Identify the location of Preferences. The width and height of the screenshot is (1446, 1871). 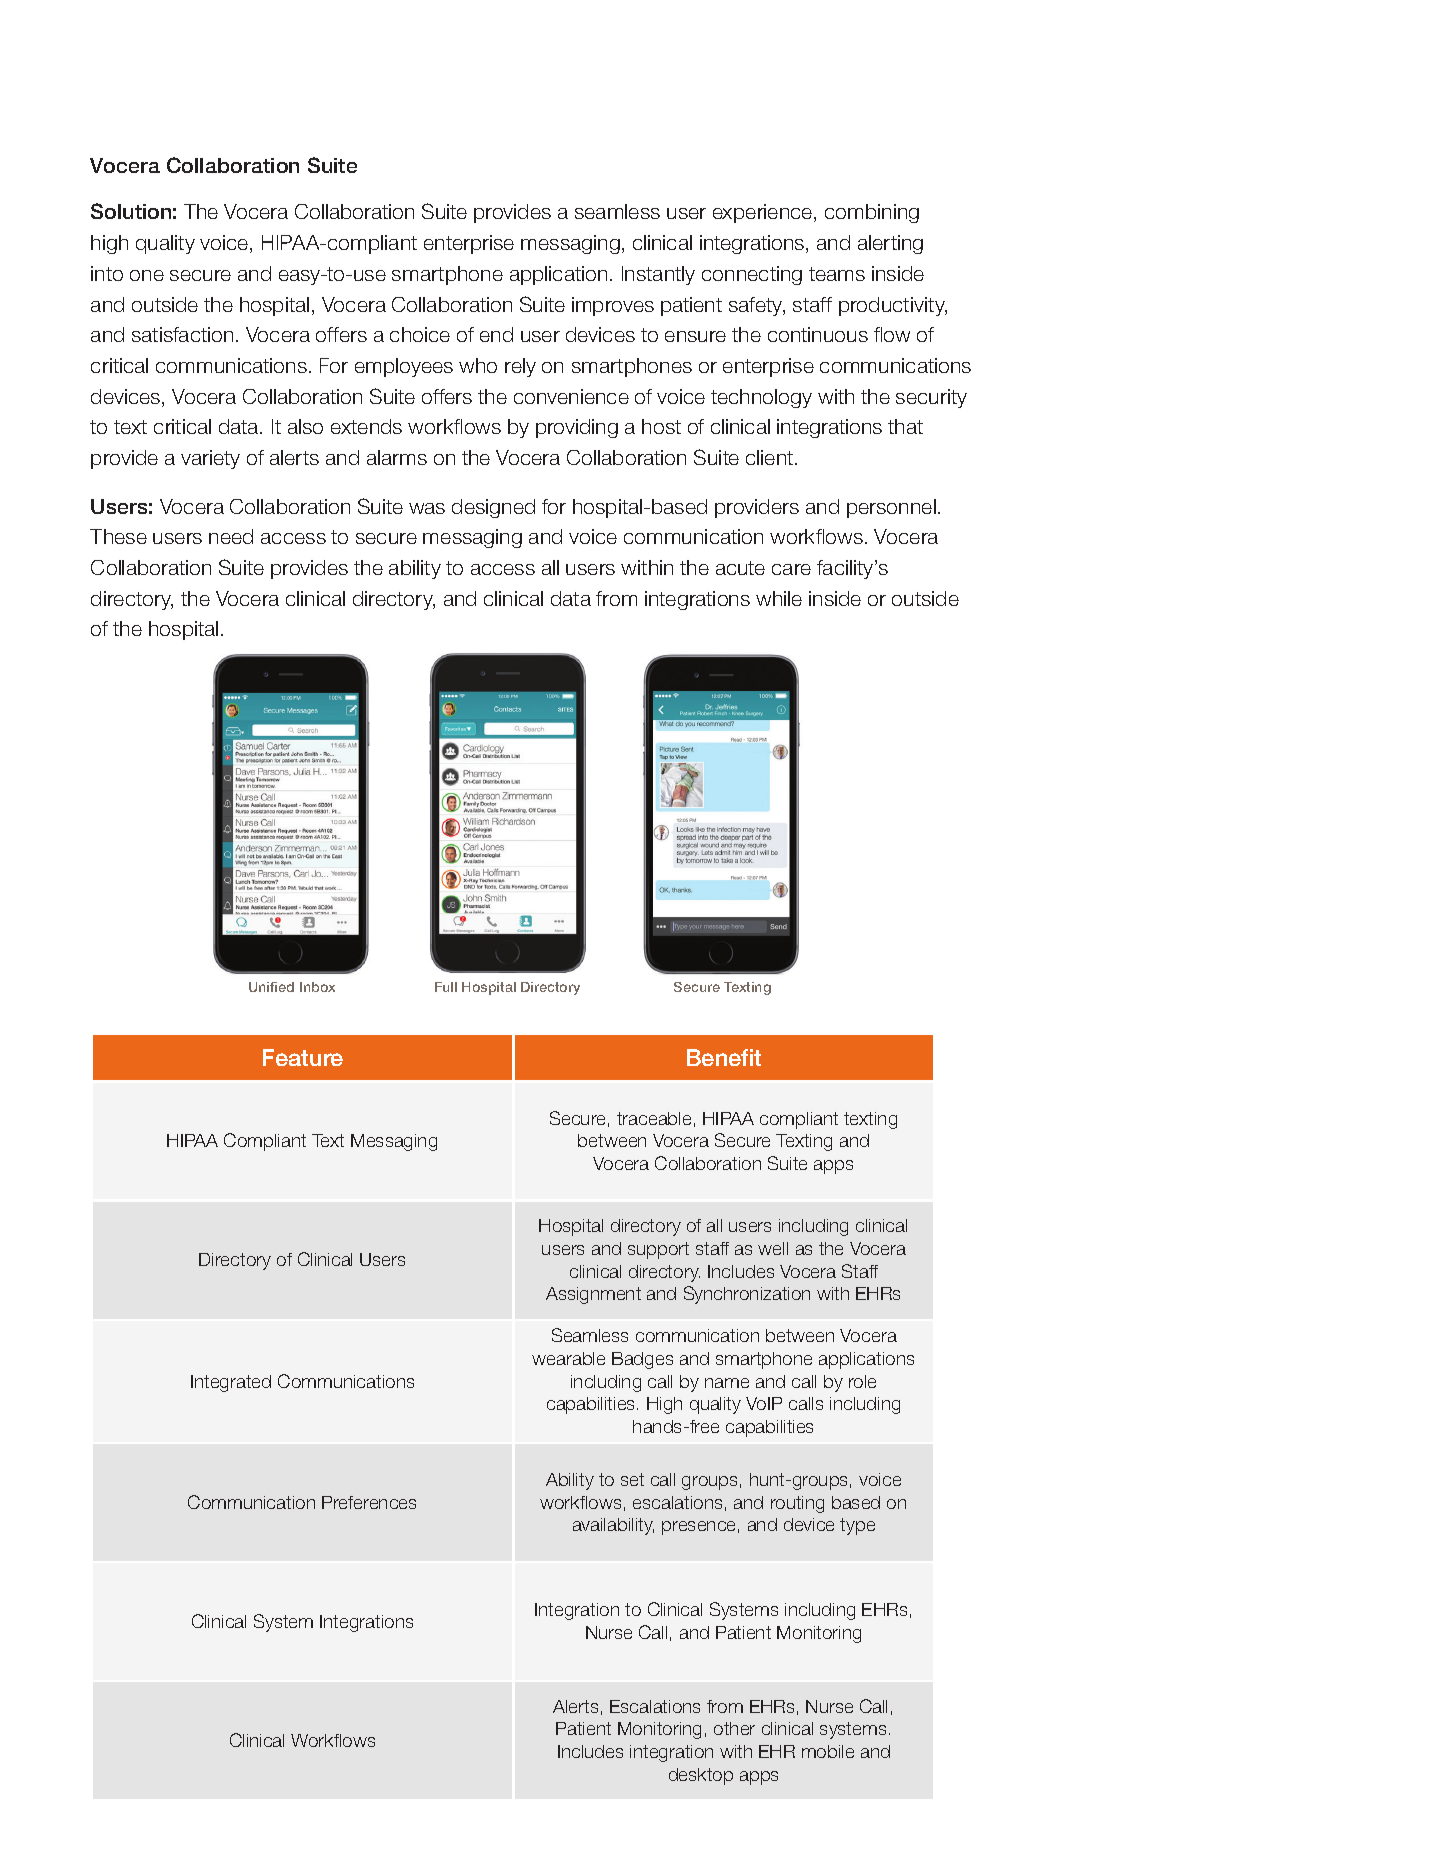
(369, 1502).
